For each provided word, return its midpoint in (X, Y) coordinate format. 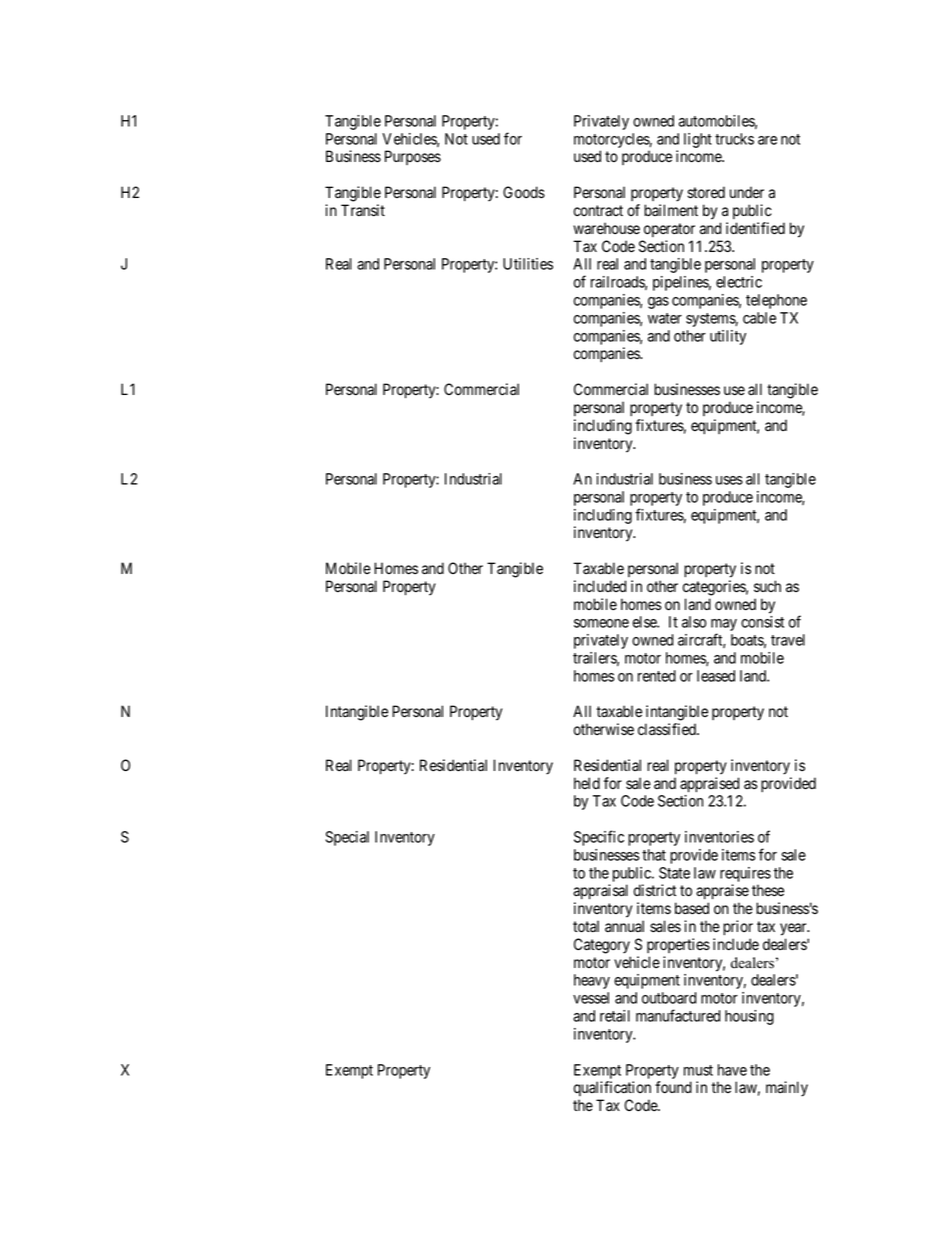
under (747, 192)
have (732, 1070)
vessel (591, 998)
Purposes (413, 157)
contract (598, 211)
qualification (612, 1088)
